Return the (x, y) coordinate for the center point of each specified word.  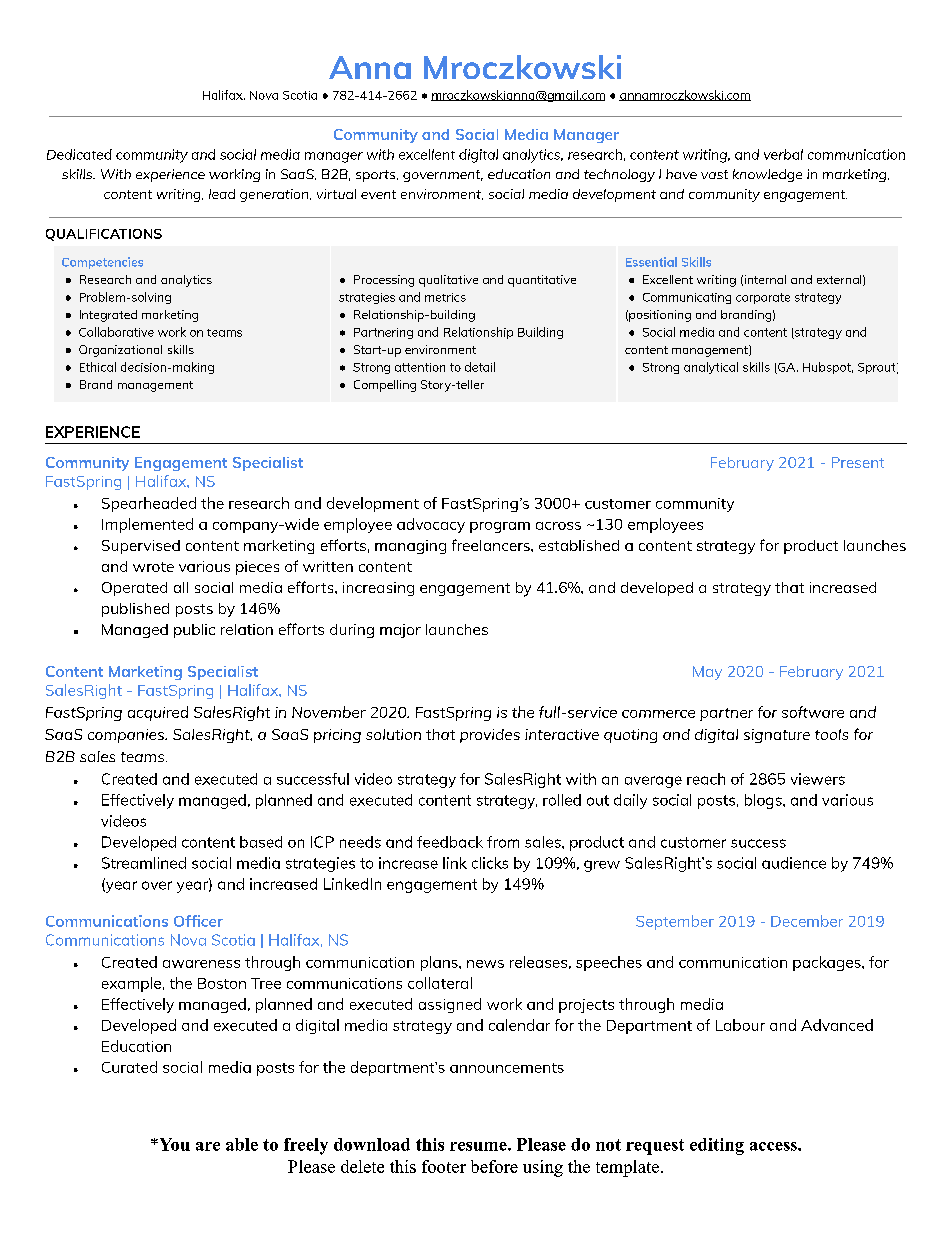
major (400, 631)
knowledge (767, 175)
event (378, 194)
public (194, 631)
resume (479, 1146)
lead (222, 194)
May (707, 673)
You (173, 1144)
